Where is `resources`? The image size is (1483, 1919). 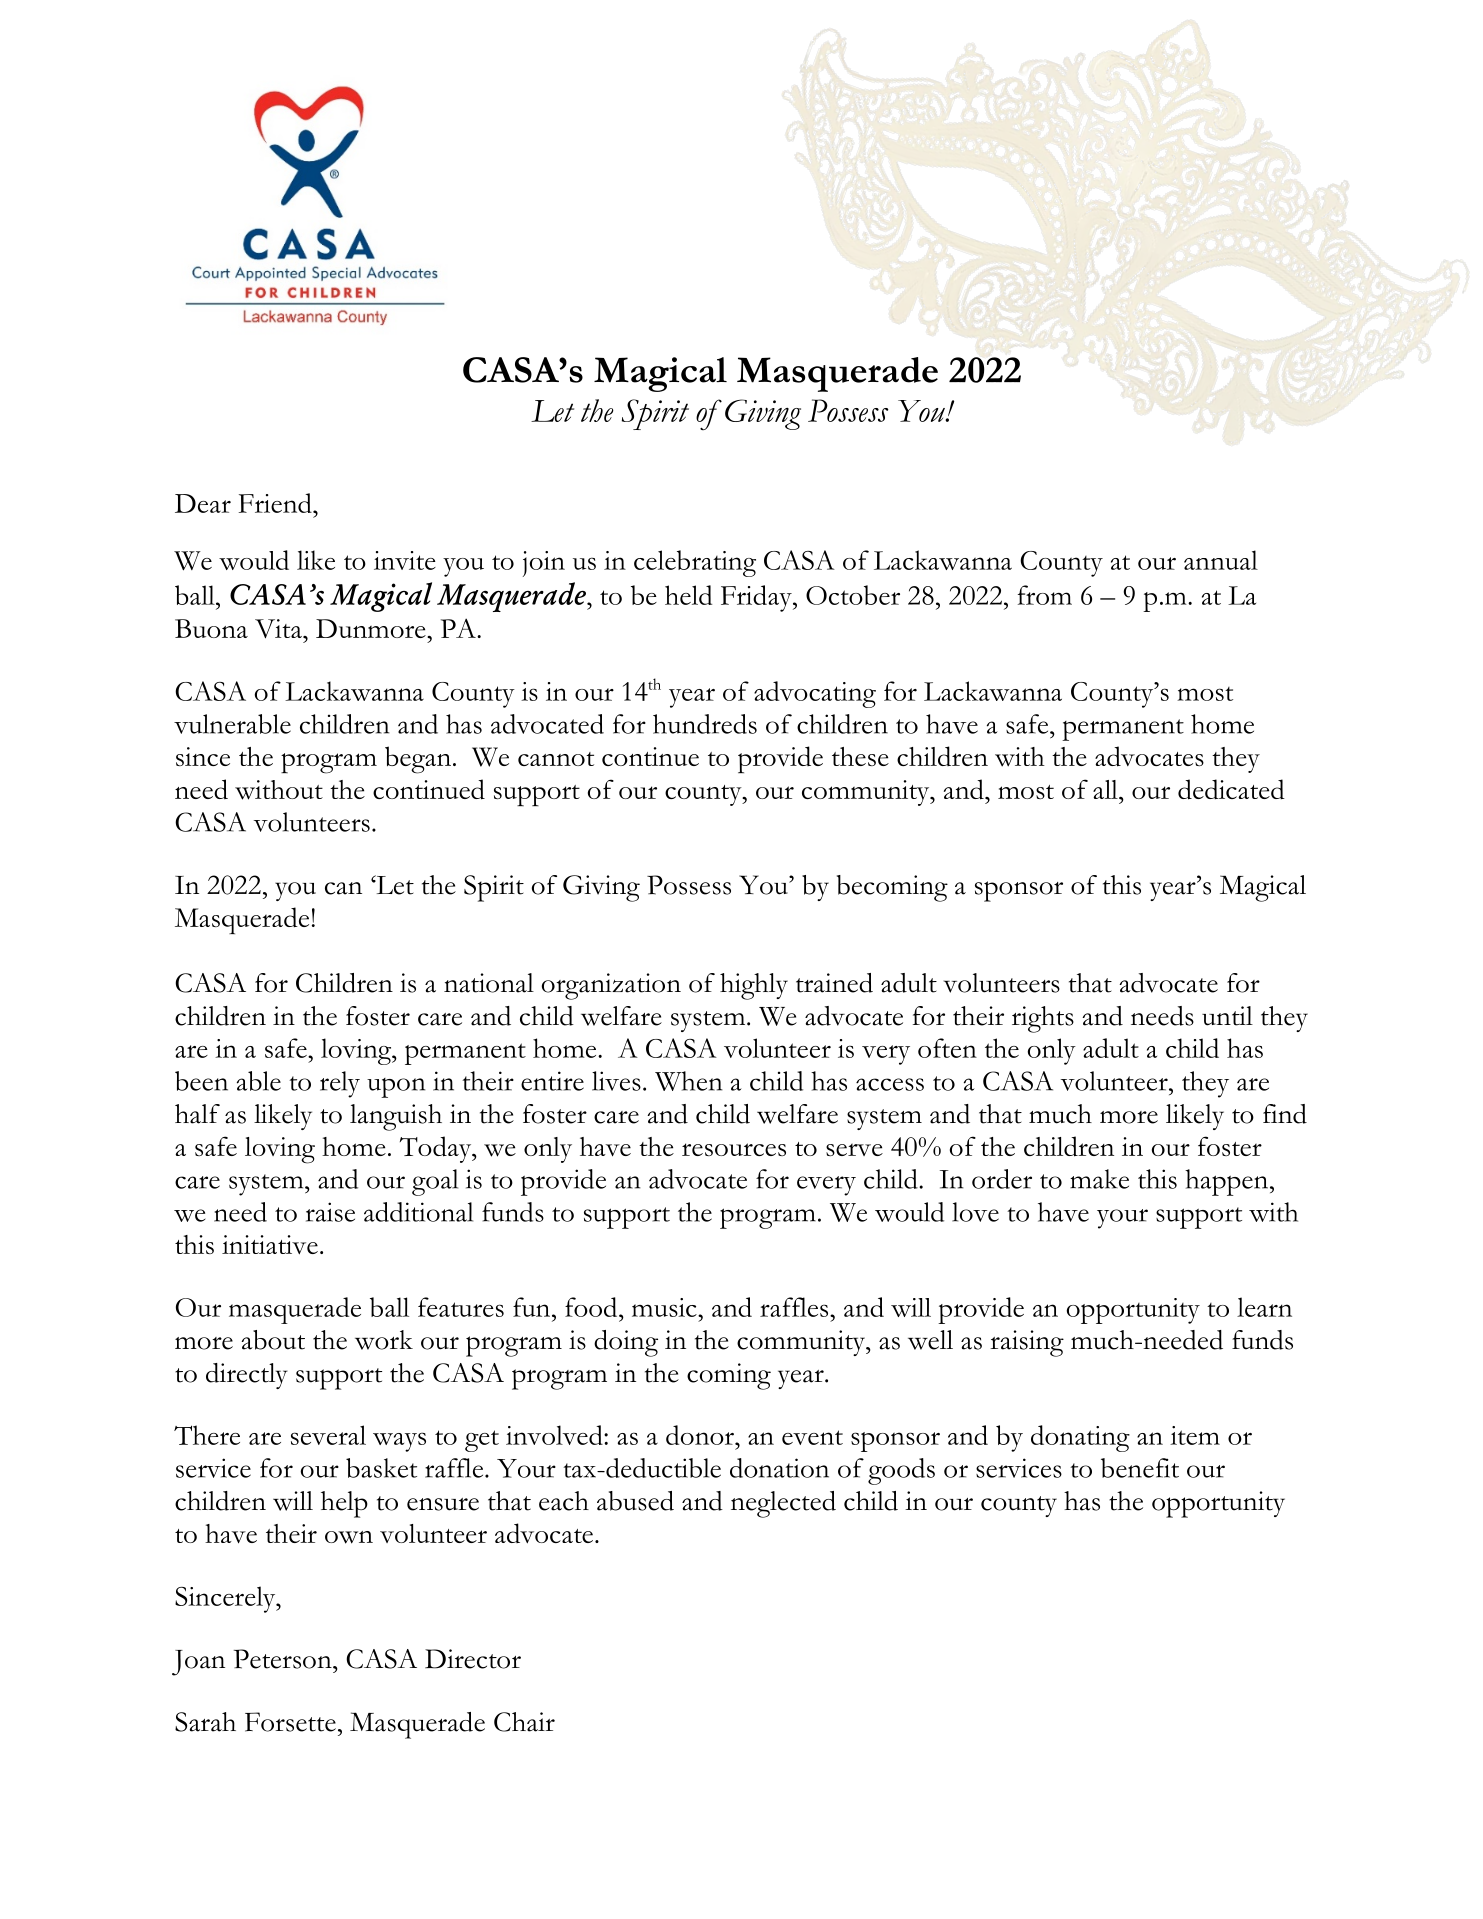 resources is located at coordinates (734, 1149).
